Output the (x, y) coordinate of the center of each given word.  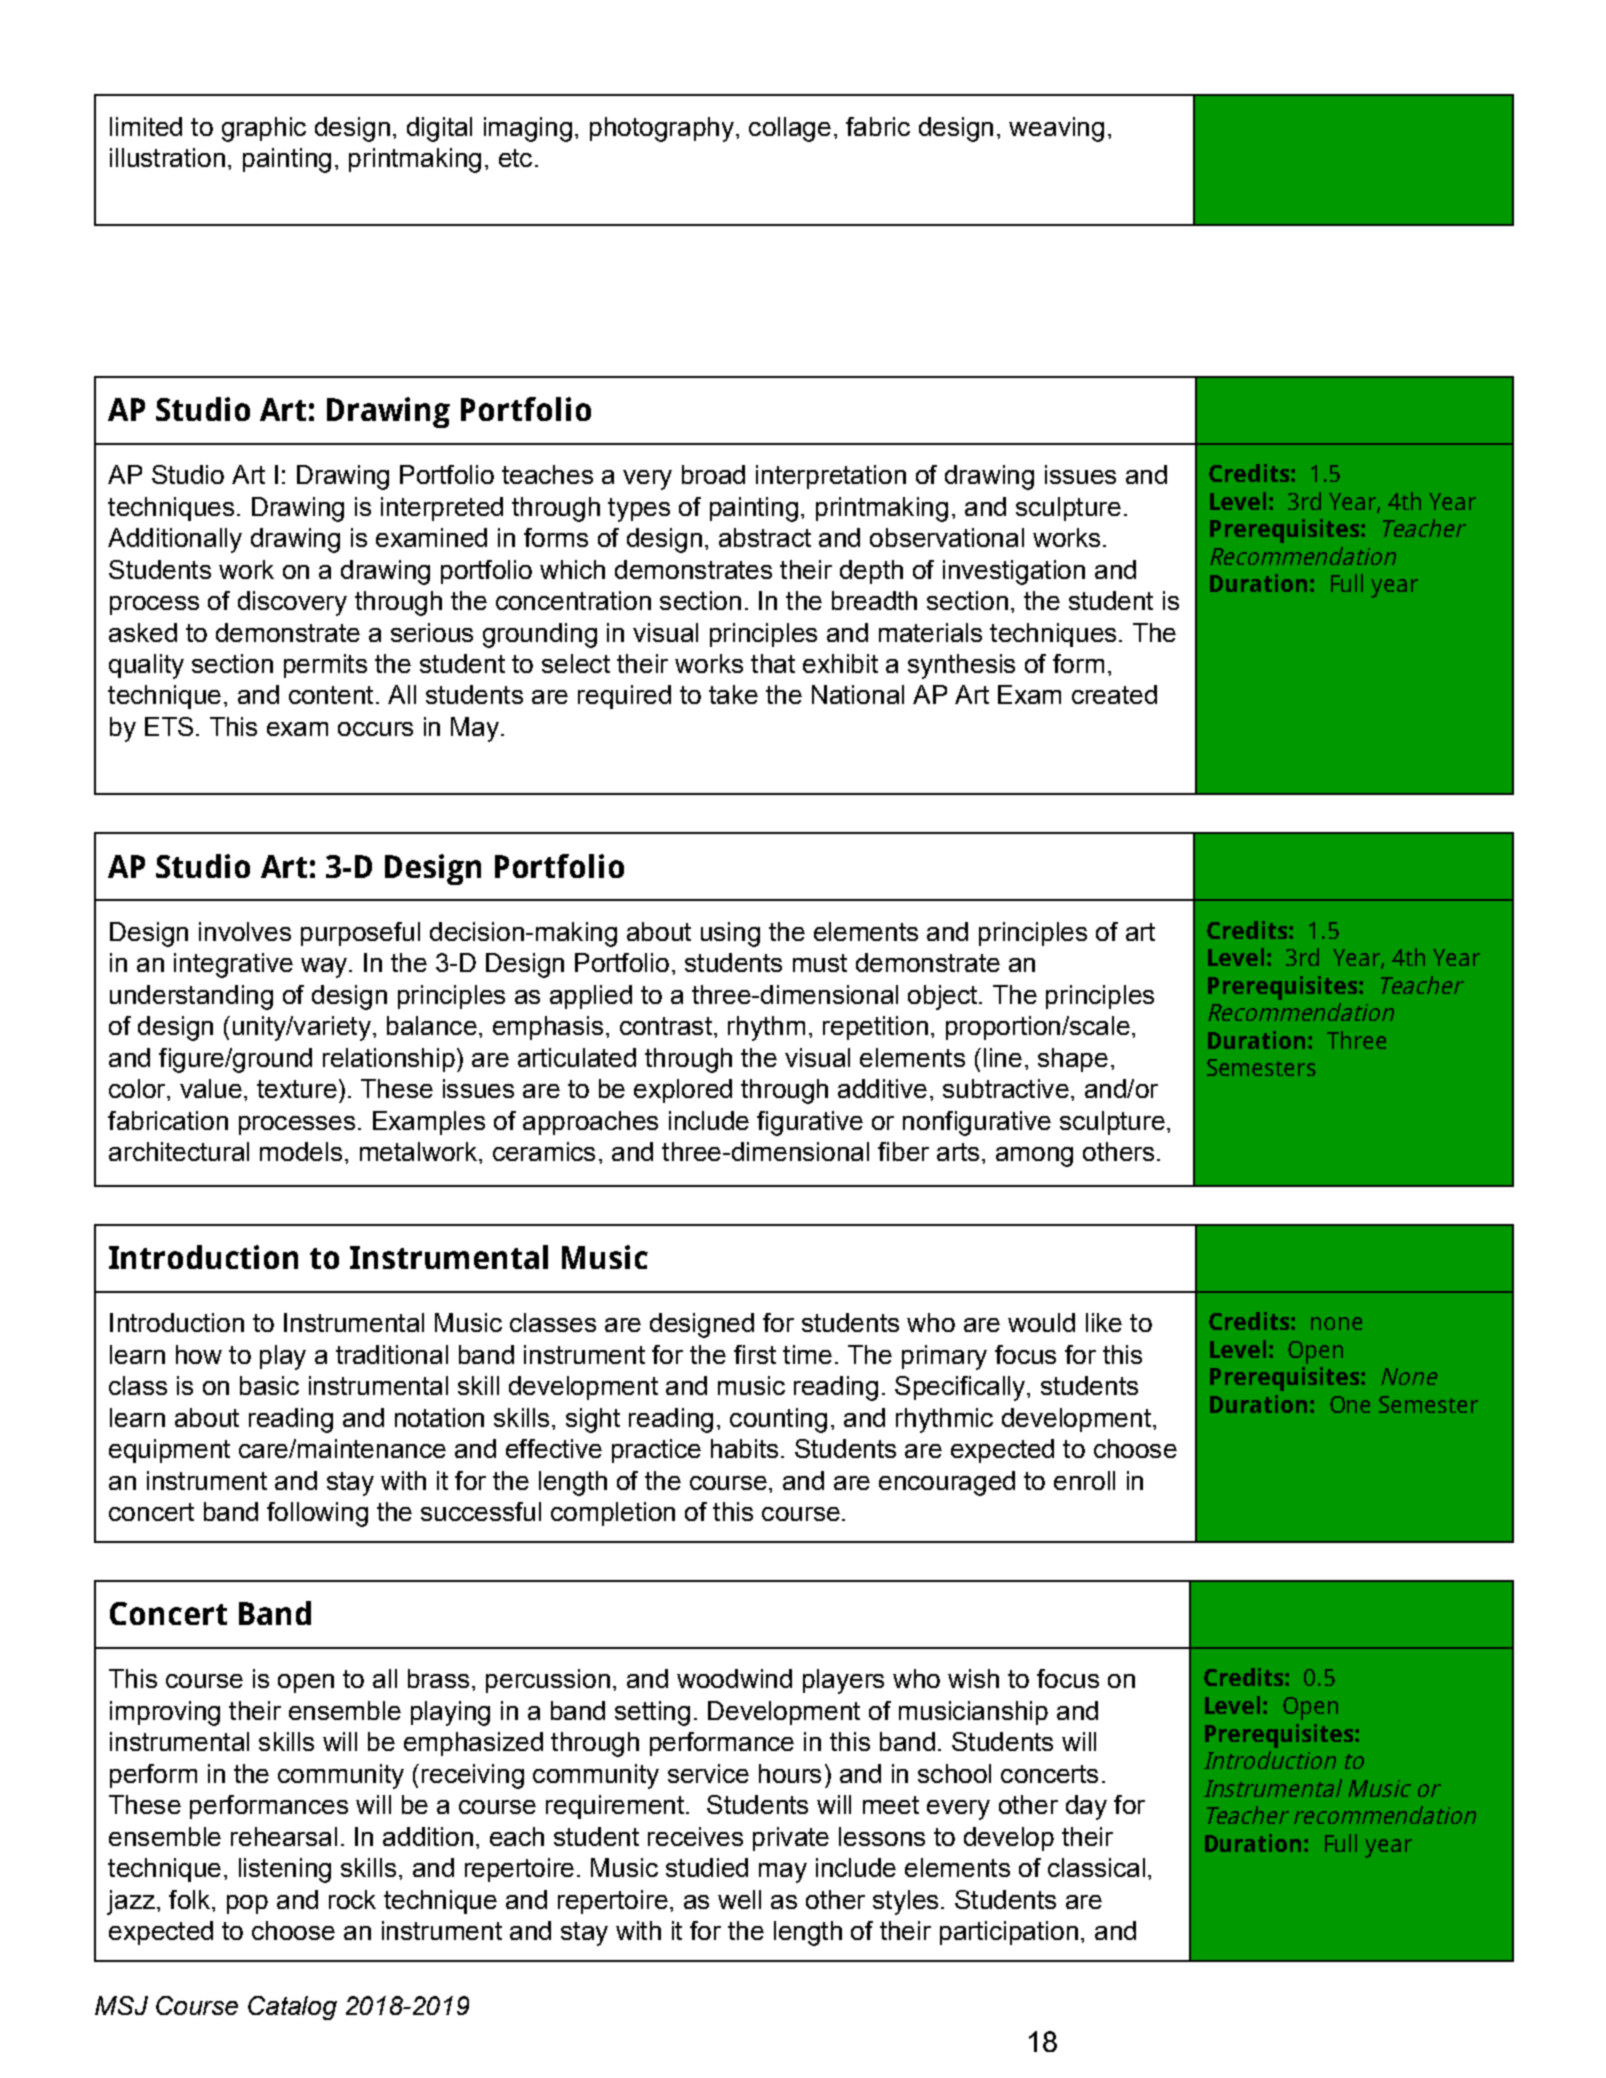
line (1003, 1057)
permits (325, 666)
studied (707, 1867)
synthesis (961, 666)
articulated (577, 1057)
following (317, 1514)
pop (247, 1904)
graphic (264, 129)
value (211, 1088)
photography (662, 129)
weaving (1056, 129)
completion (613, 1514)
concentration (573, 600)
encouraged (947, 1483)
